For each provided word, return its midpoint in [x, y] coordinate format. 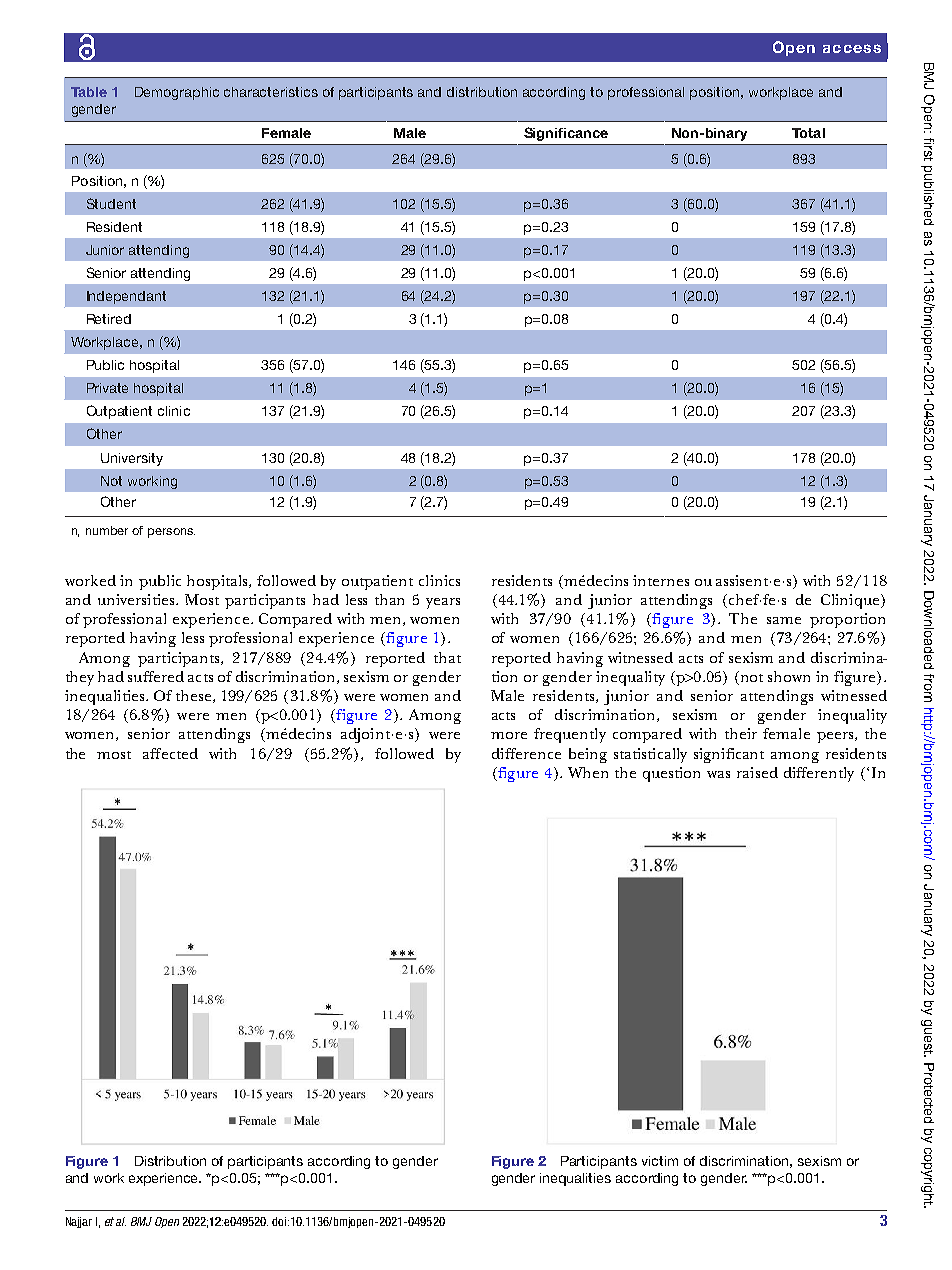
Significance [566, 134]
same [784, 620]
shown [789, 676]
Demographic [177, 93]
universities [137, 599]
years [443, 603]
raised [757, 772]
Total [808, 133]
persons [171, 533]
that [447, 657]
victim [660, 1161]
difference [526, 753]
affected [170, 753]
